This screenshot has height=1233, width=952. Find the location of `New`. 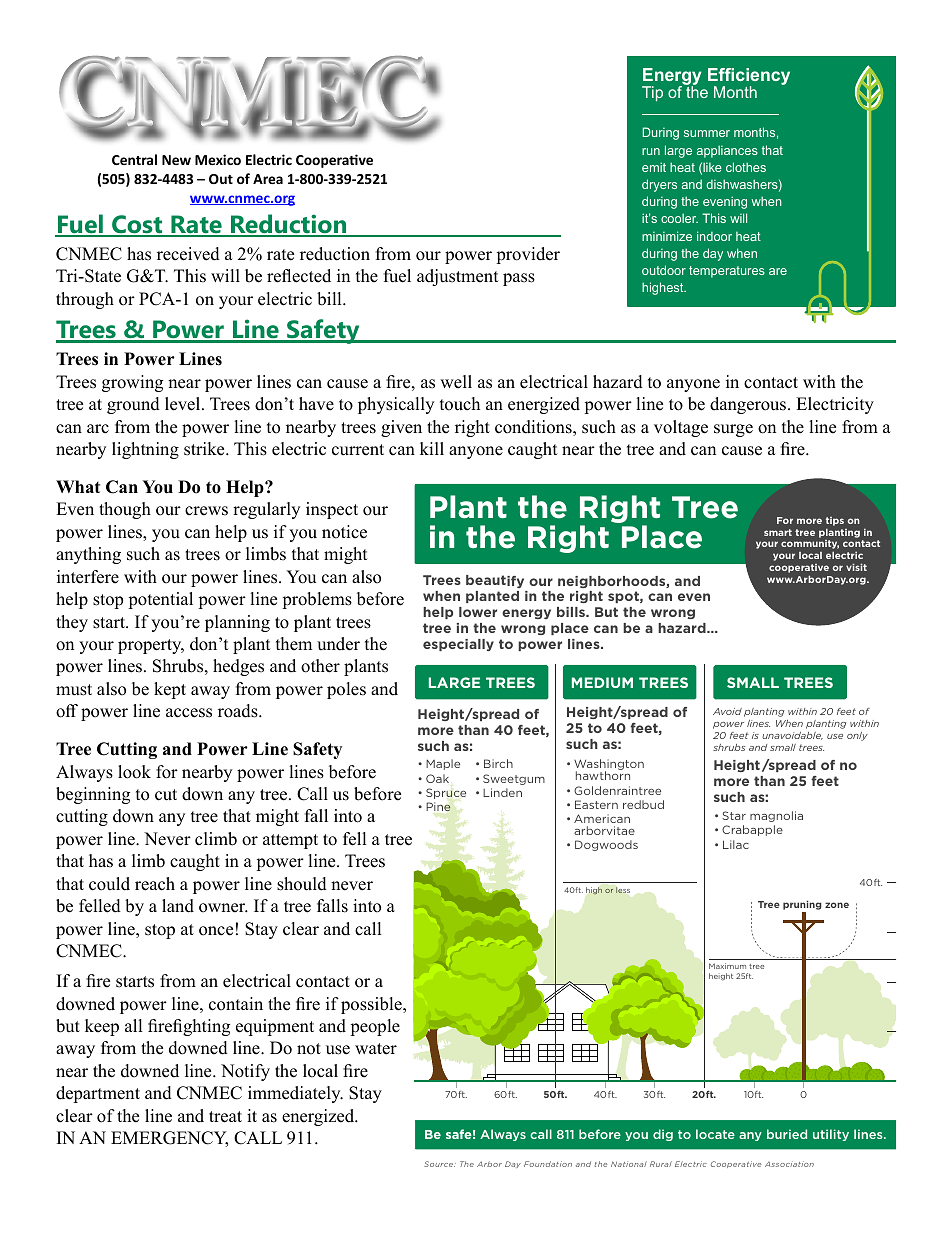

New is located at coordinates (176, 160).
